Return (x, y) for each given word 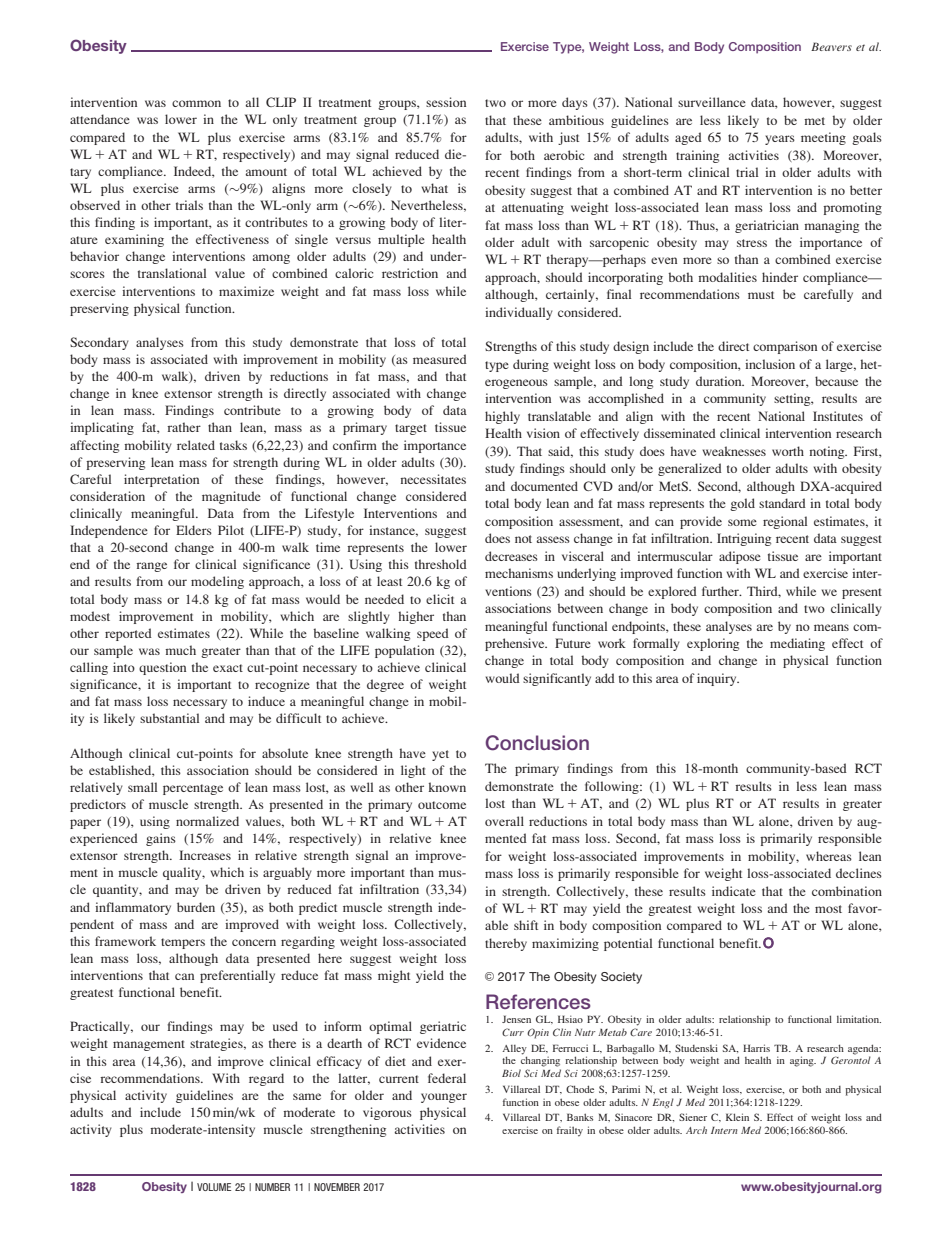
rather (184, 427)
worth (788, 451)
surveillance (712, 102)
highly (502, 417)
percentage (193, 789)
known (447, 787)
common (196, 103)
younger (444, 1098)
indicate (734, 891)
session (446, 102)
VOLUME (214, 1187)
